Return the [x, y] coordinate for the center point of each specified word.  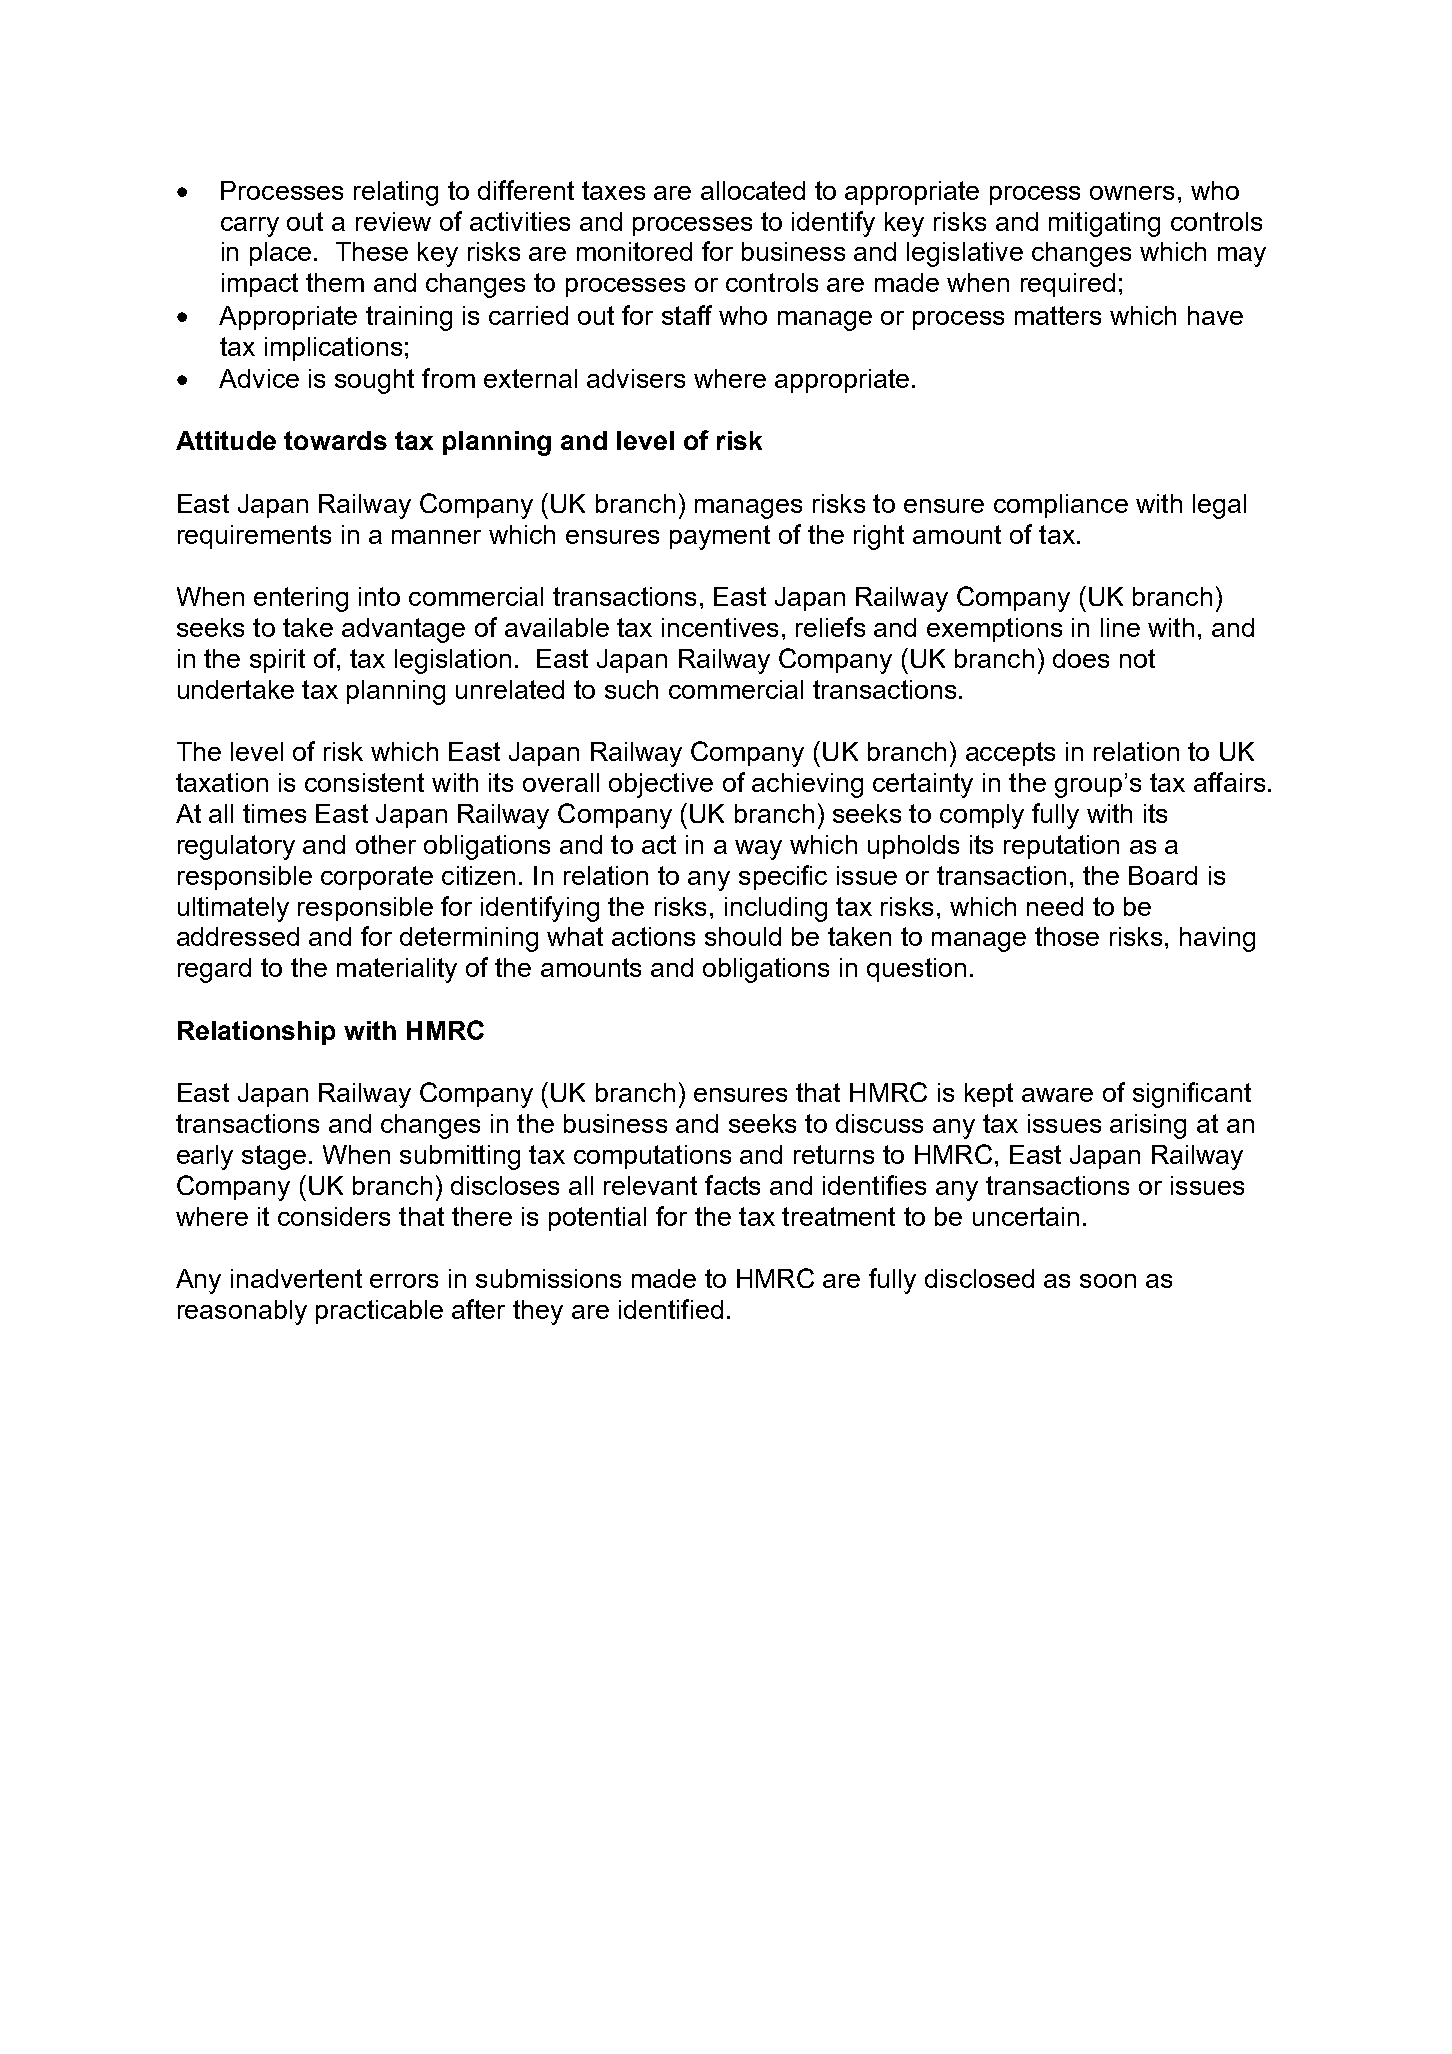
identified [671, 1309]
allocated [753, 190]
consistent [364, 782]
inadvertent [296, 1278]
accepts [1010, 754]
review [393, 221]
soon [1108, 1281]
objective [661, 785]
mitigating [1104, 224]
